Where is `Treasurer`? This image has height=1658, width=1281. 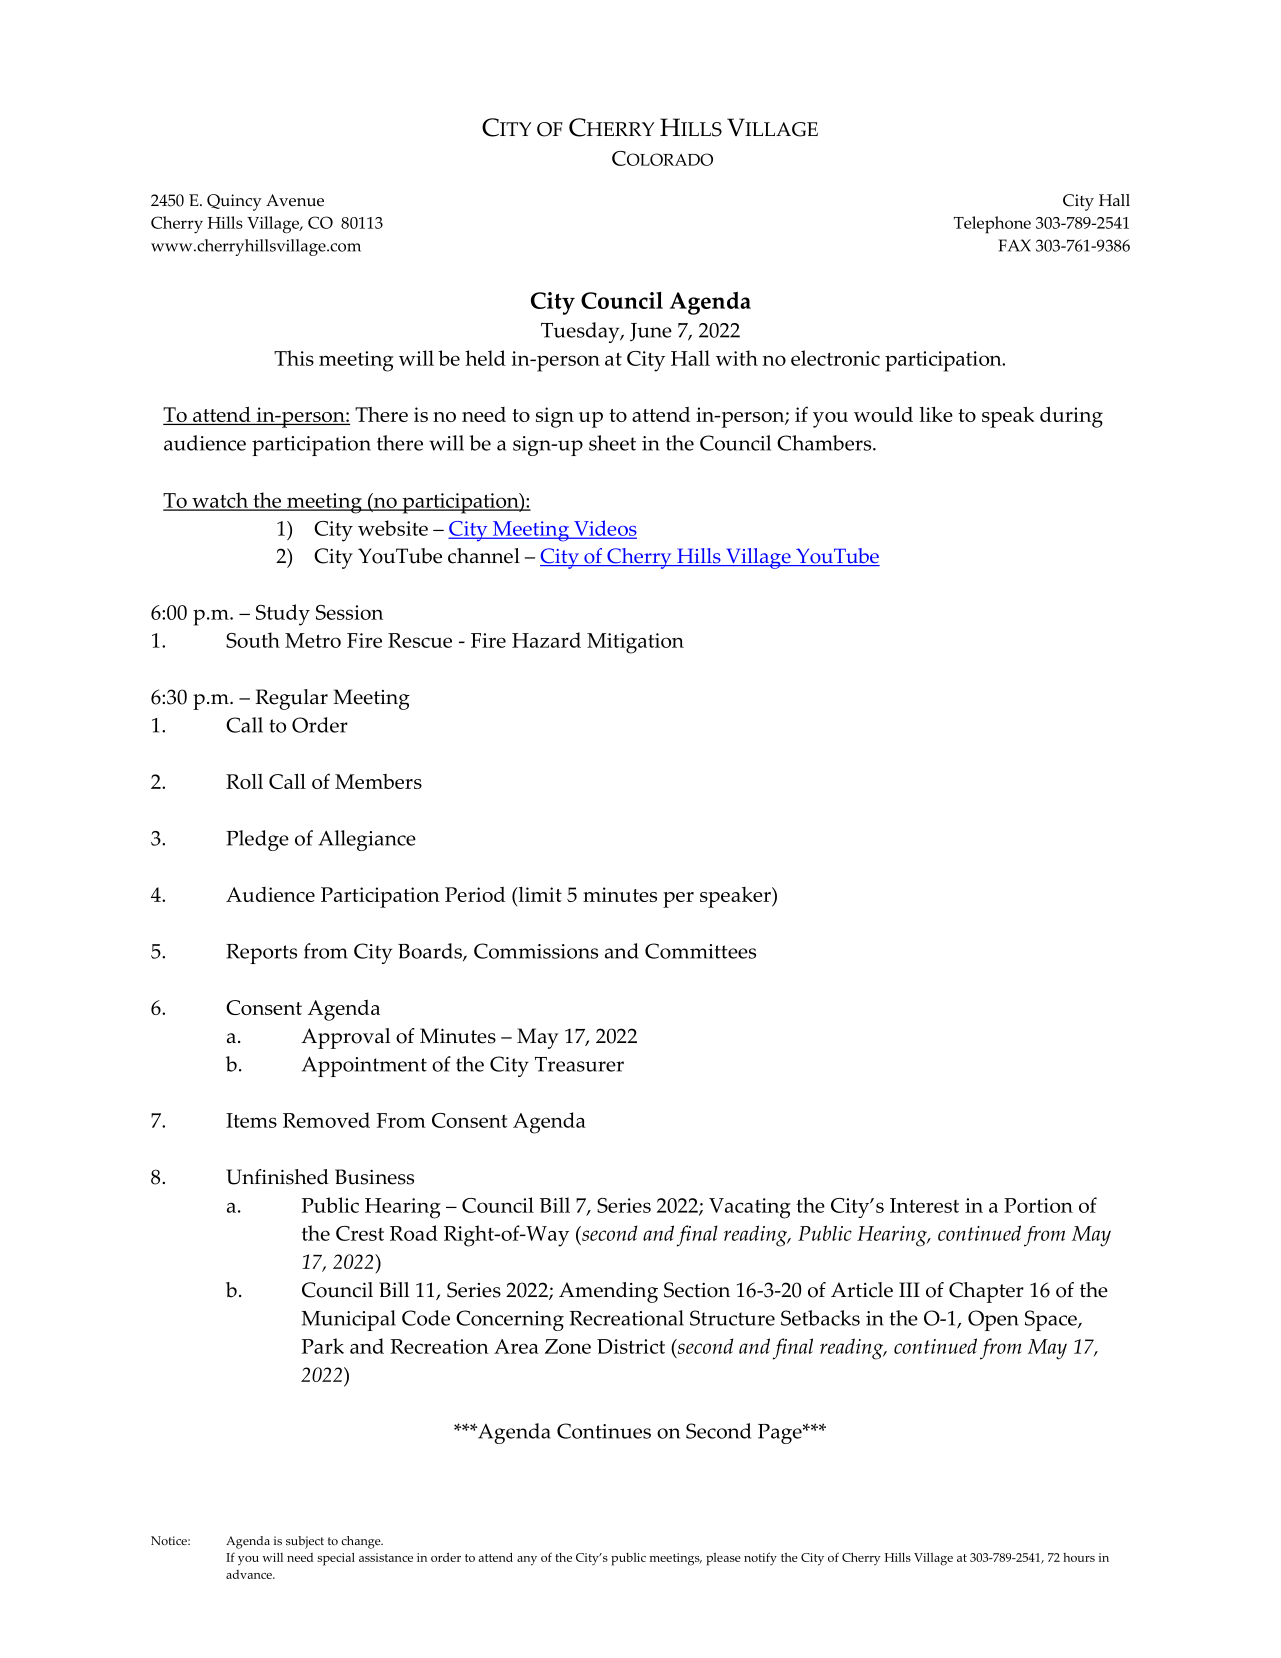 Treasurer is located at coordinates (579, 1064).
